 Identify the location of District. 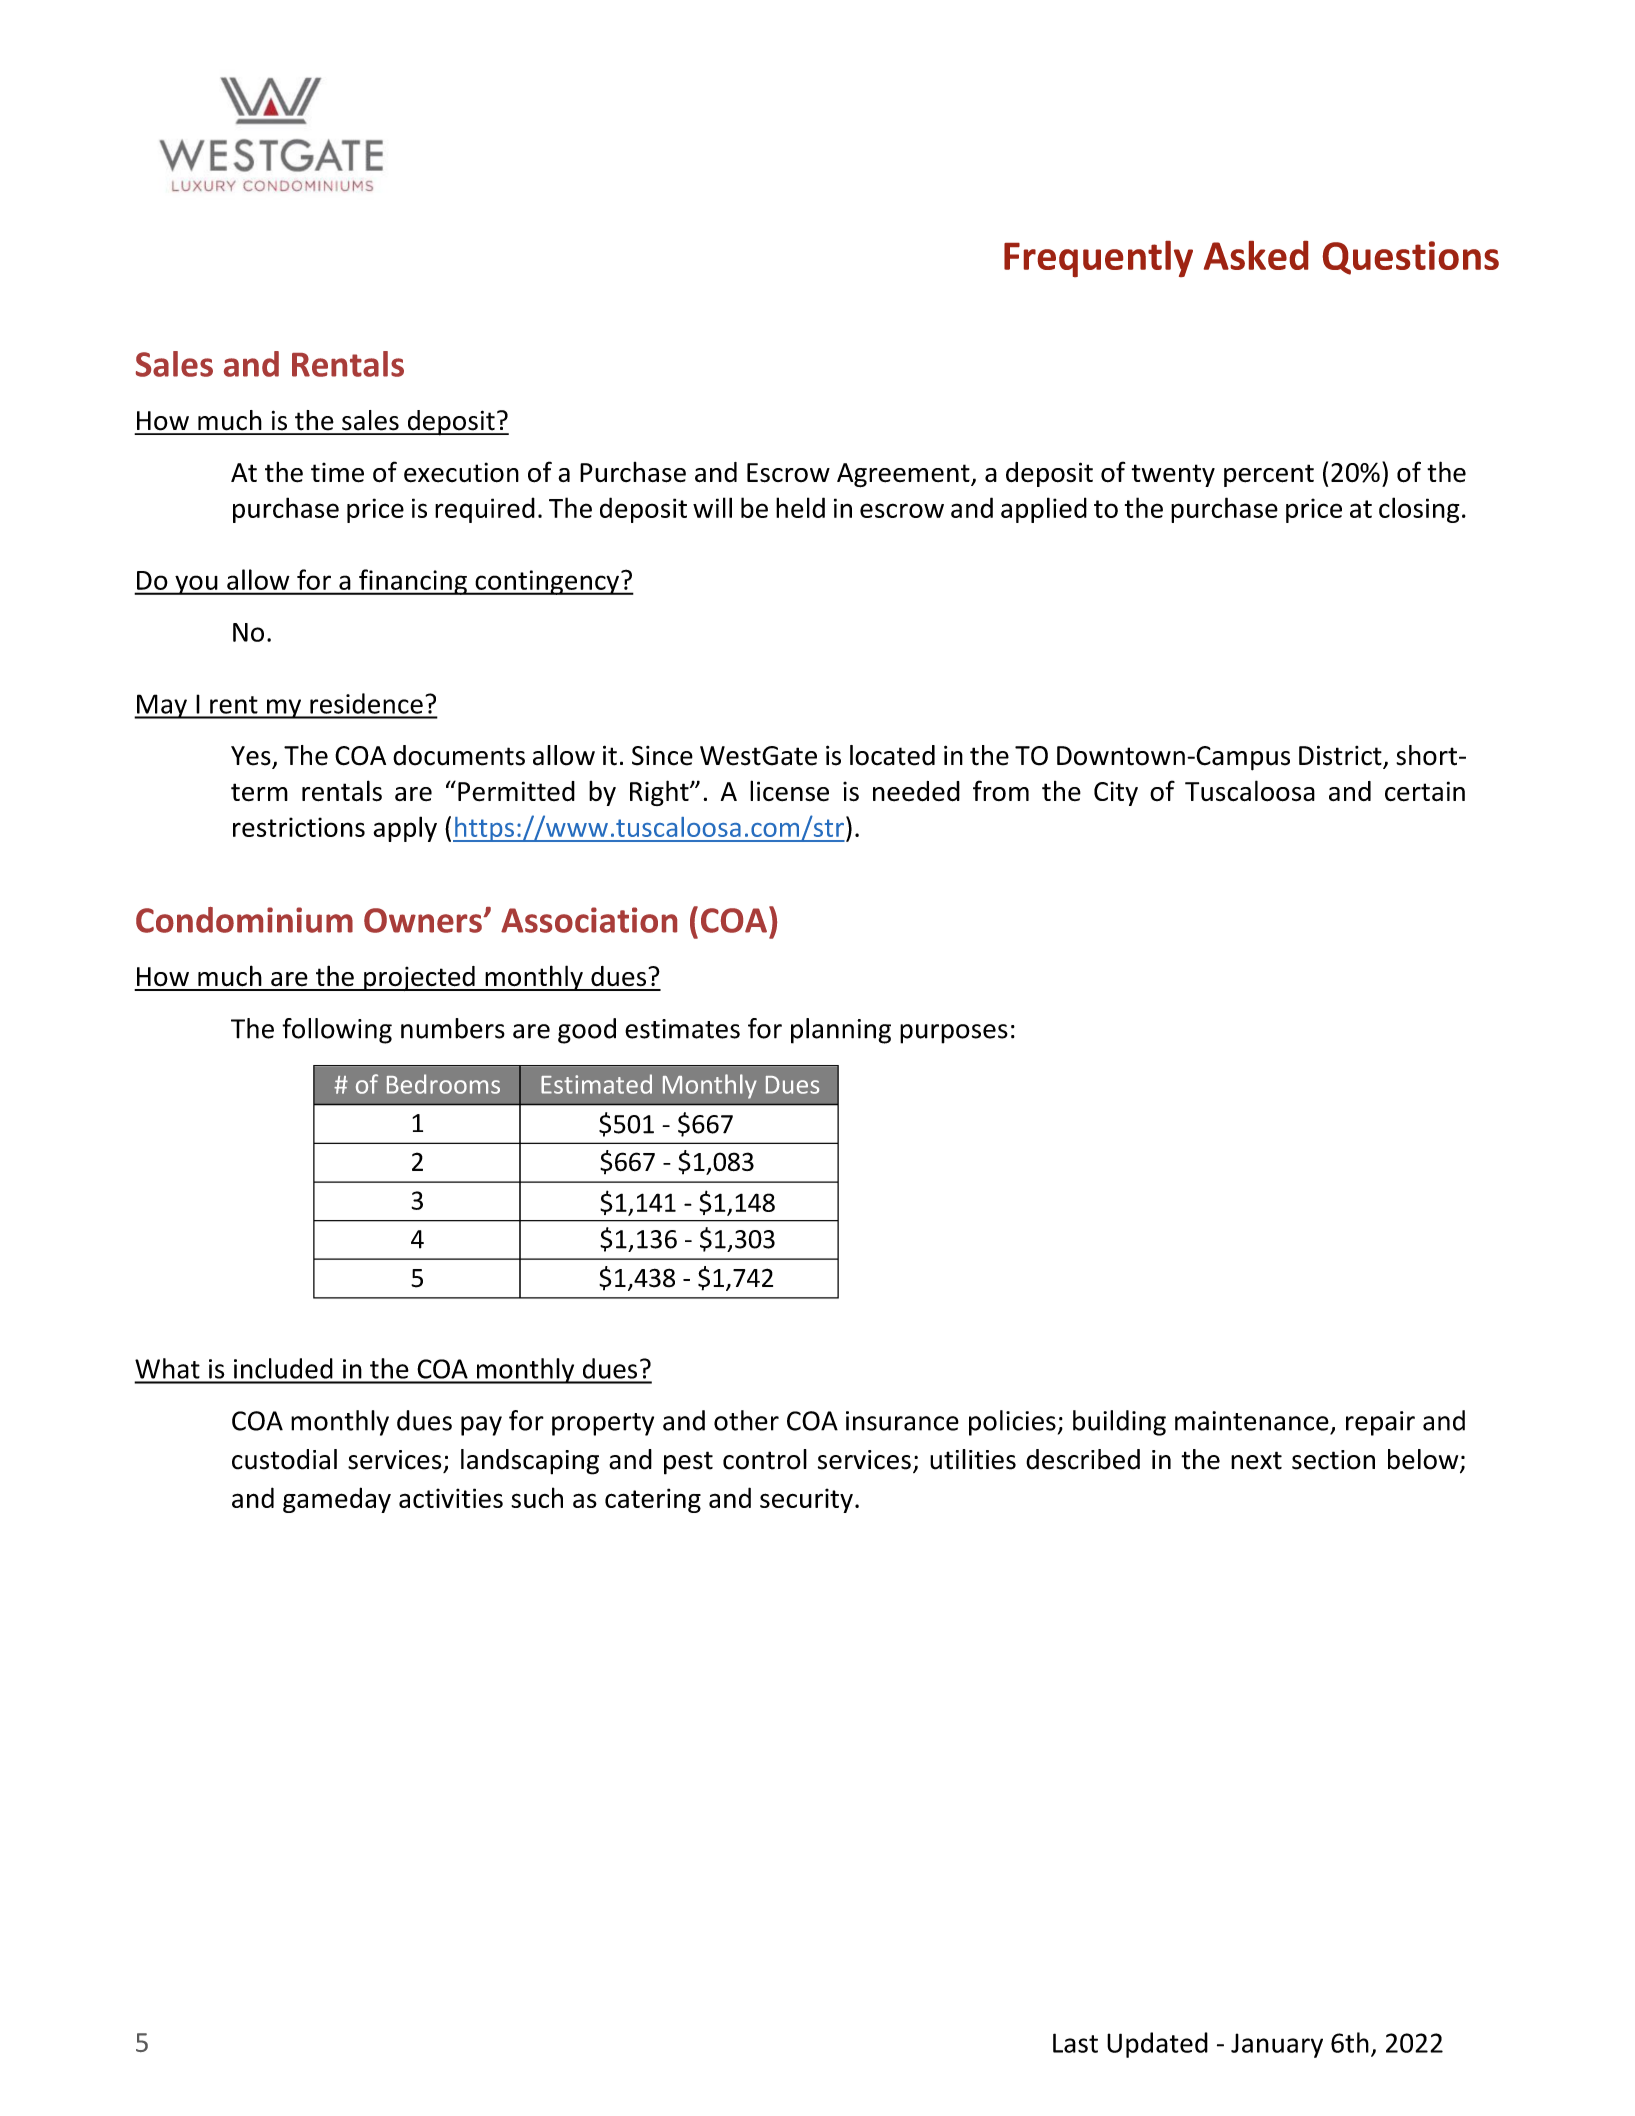
(1341, 756).
